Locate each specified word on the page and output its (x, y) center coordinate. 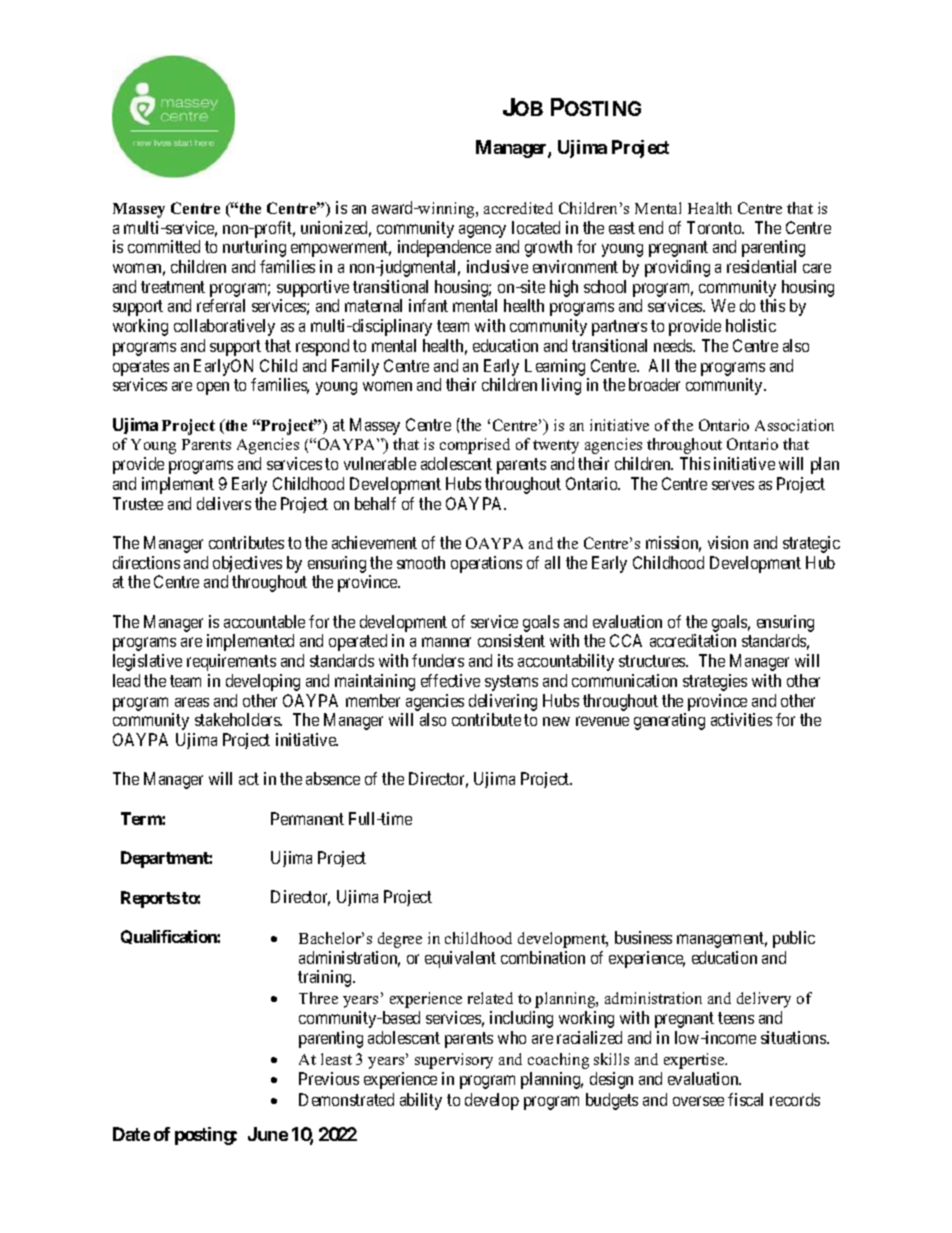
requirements (231, 662)
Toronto (715, 227)
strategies (715, 682)
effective (450, 680)
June (268, 1134)
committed (164, 246)
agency (482, 231)
